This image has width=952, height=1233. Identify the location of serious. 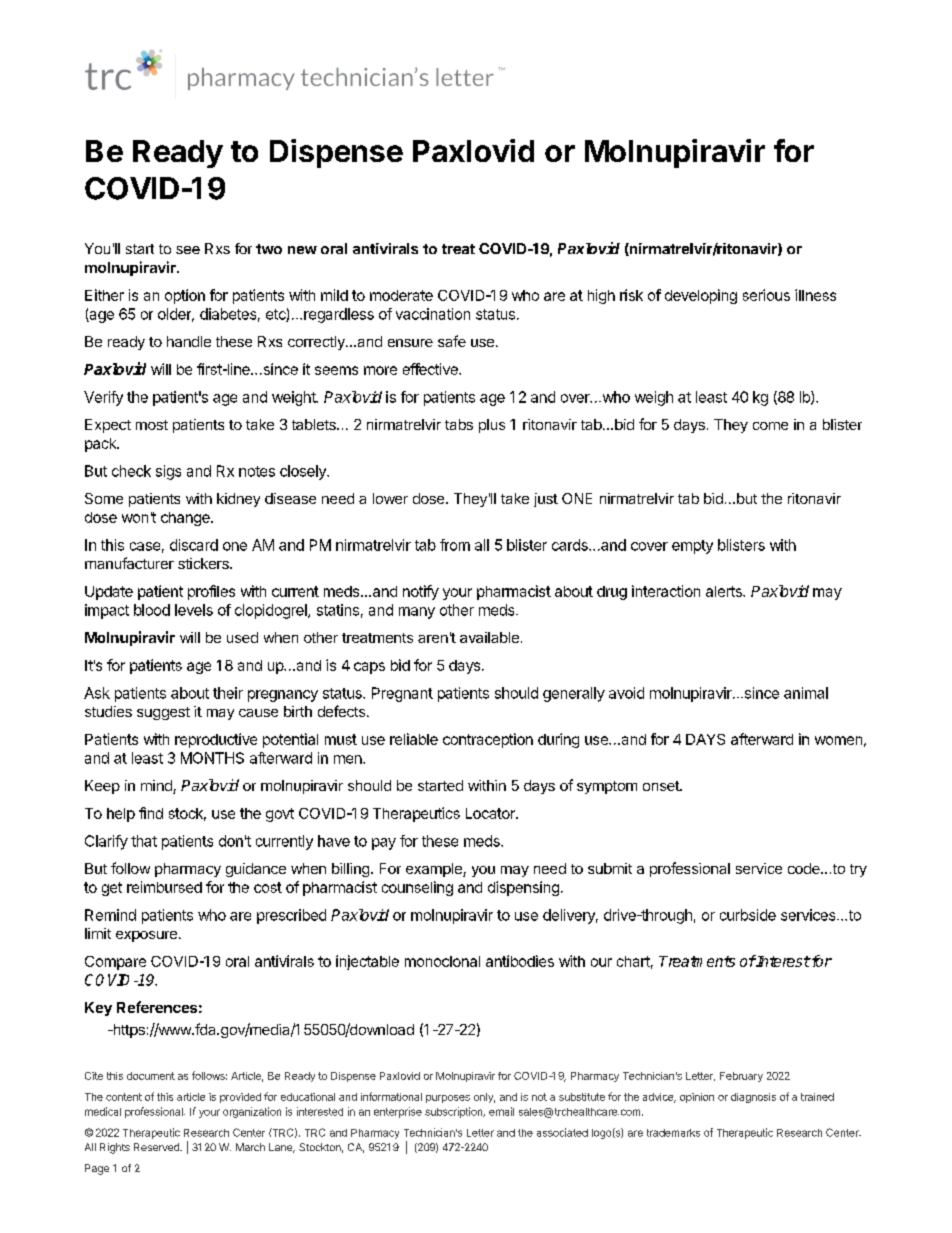
(766, 295).
